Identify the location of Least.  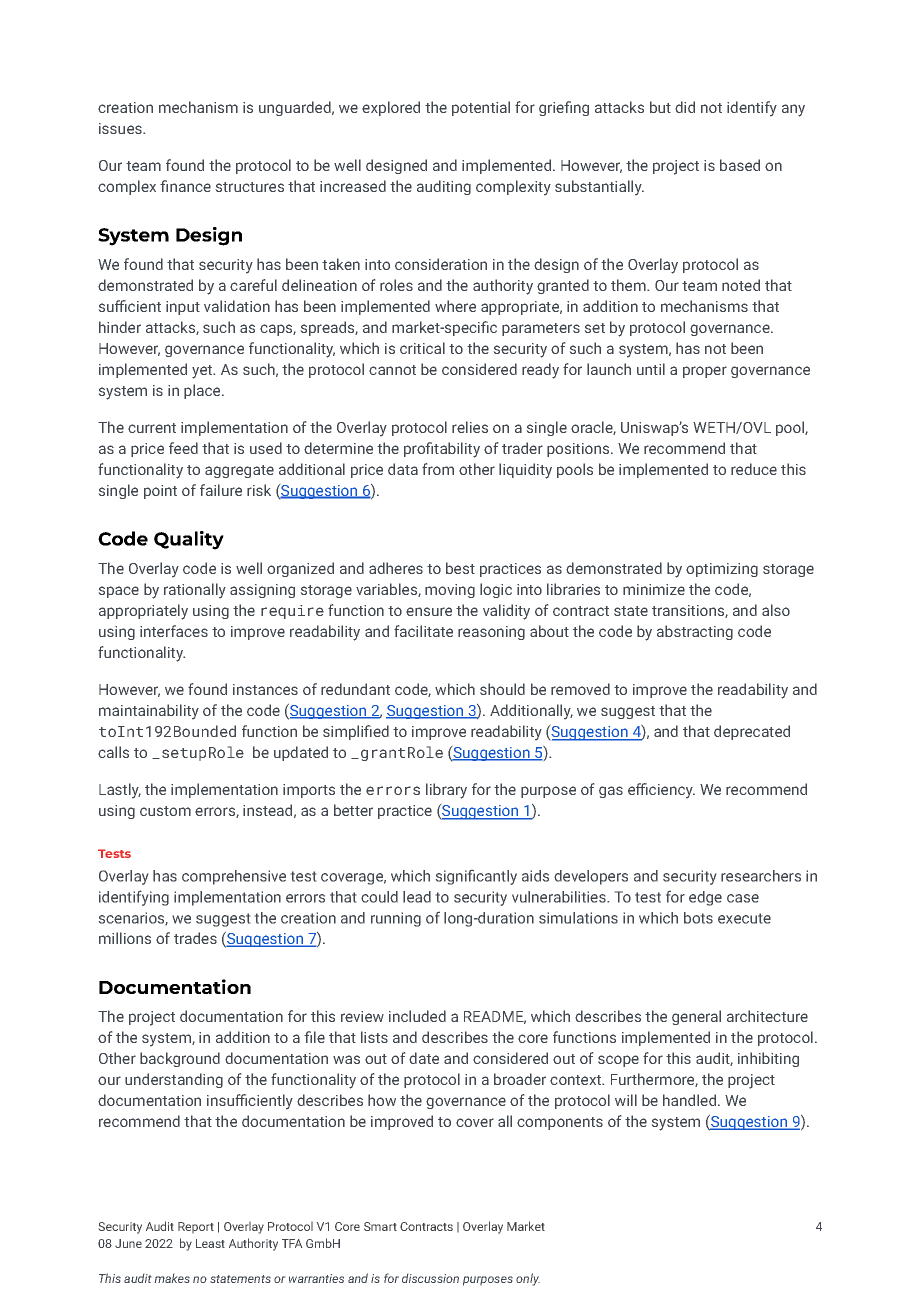
(210, 1243).
